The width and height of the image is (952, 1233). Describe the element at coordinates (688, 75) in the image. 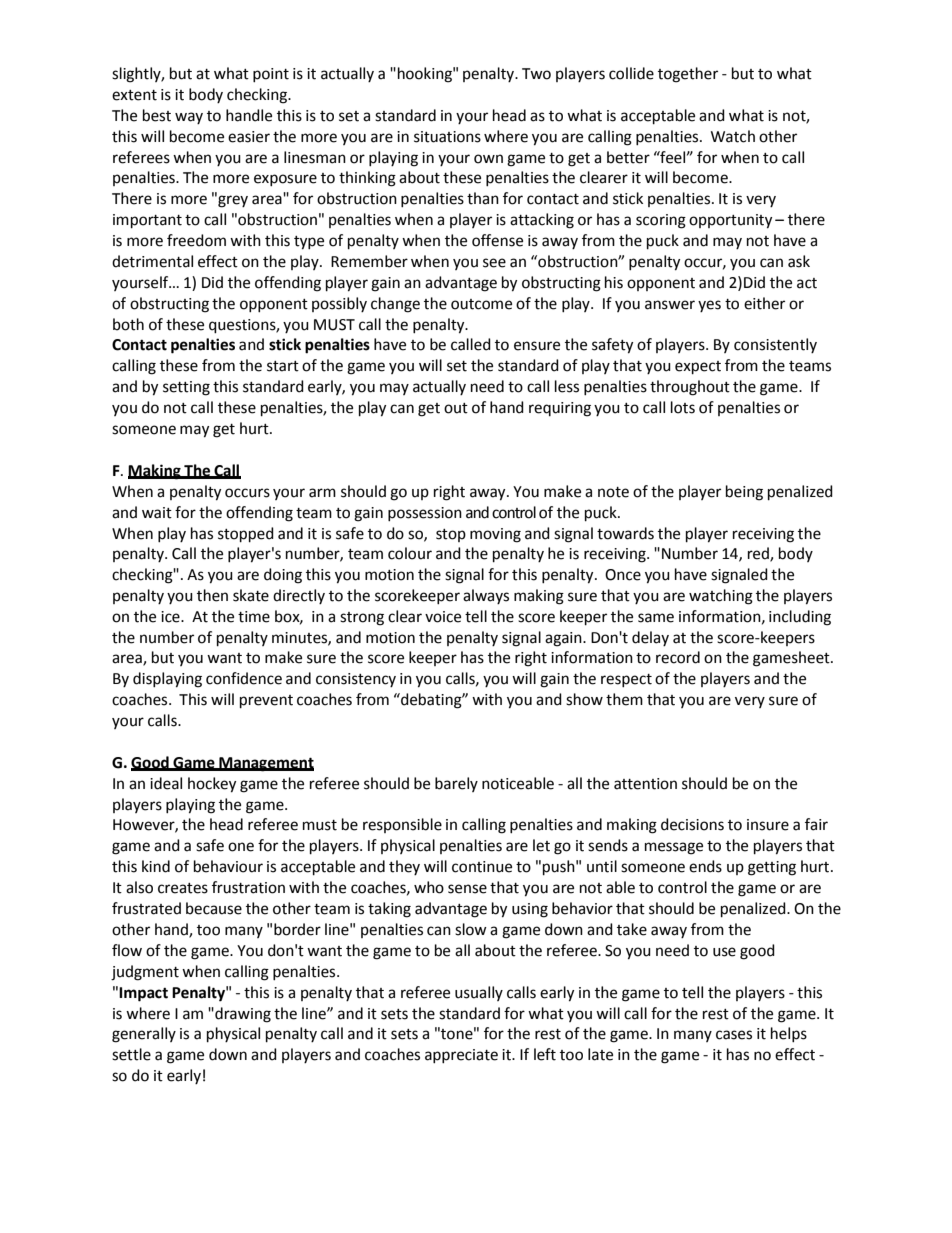

I see `together` at that location.
